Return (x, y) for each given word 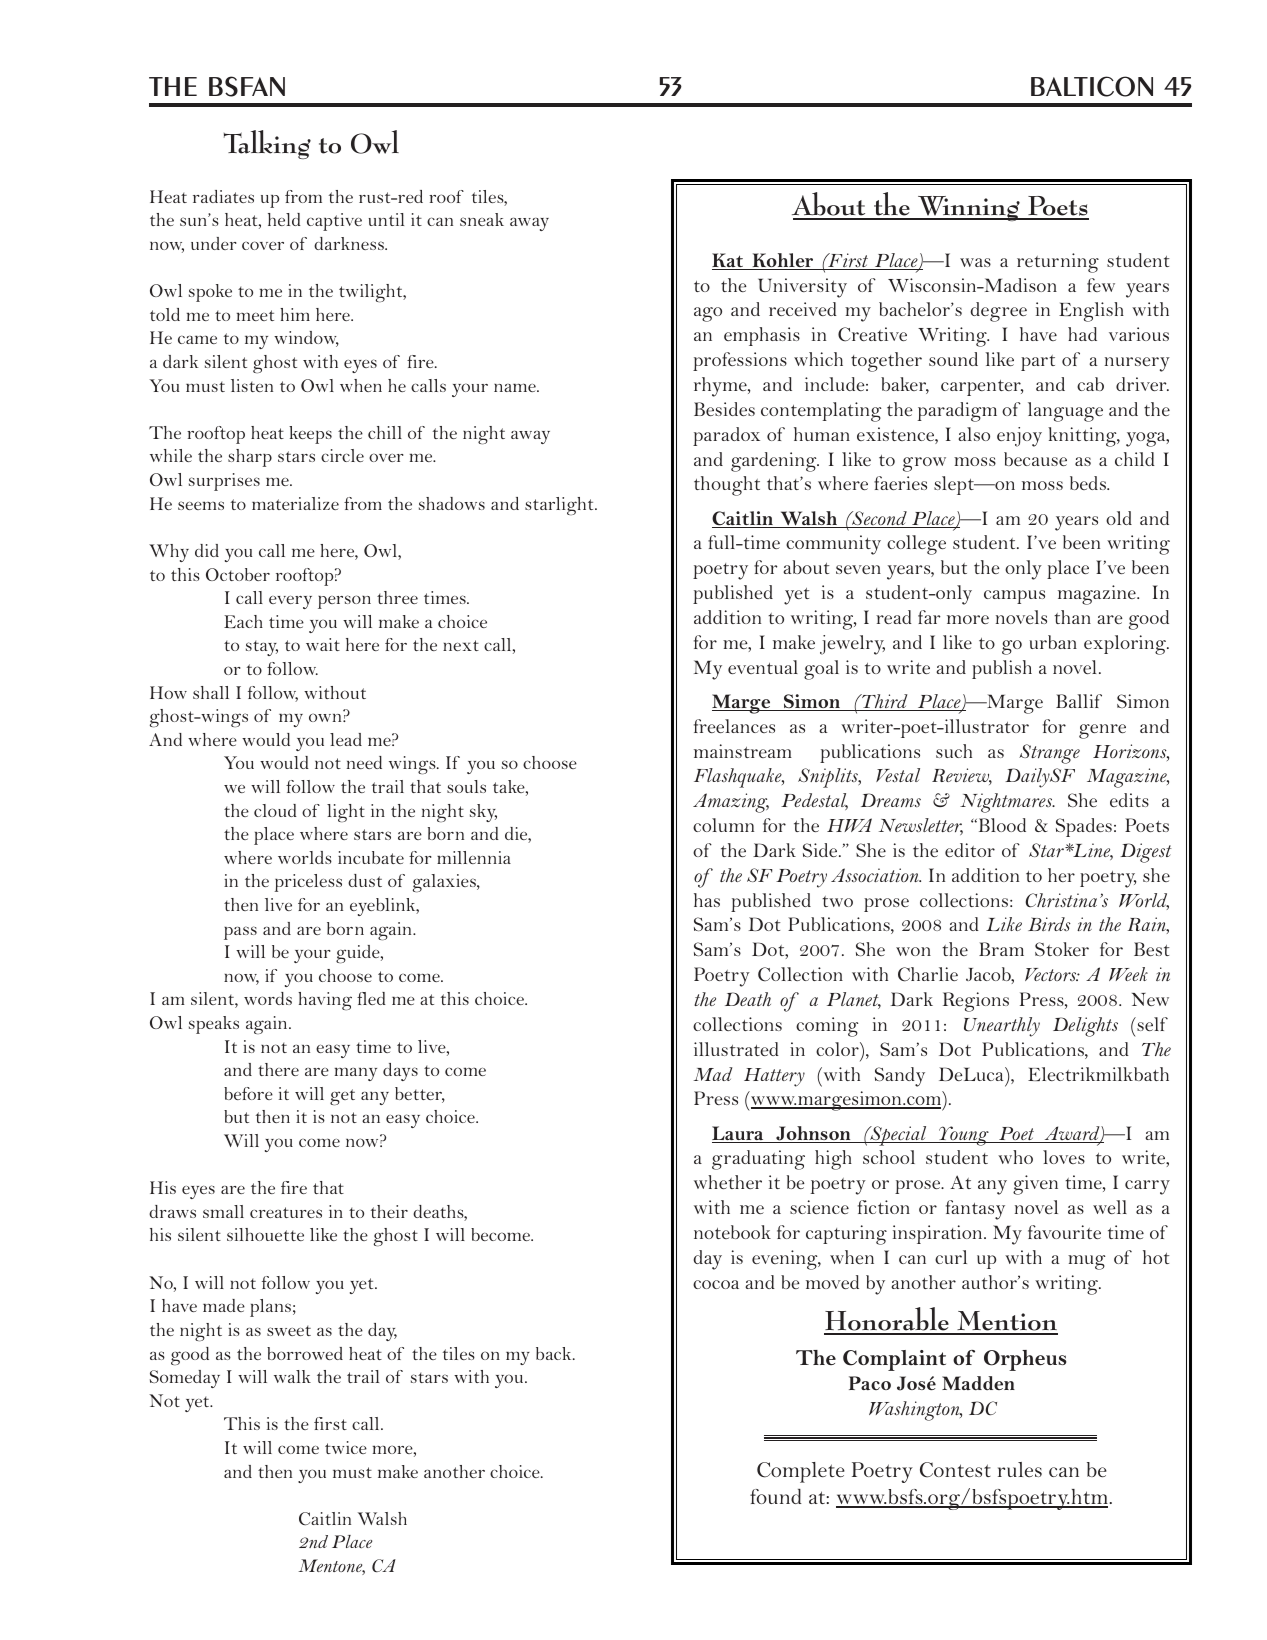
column (723, 825)
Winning (968, 208)
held (284, 219)
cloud (275, 810)
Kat (729, 261)
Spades (1084, 827)
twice (346, 1447)
